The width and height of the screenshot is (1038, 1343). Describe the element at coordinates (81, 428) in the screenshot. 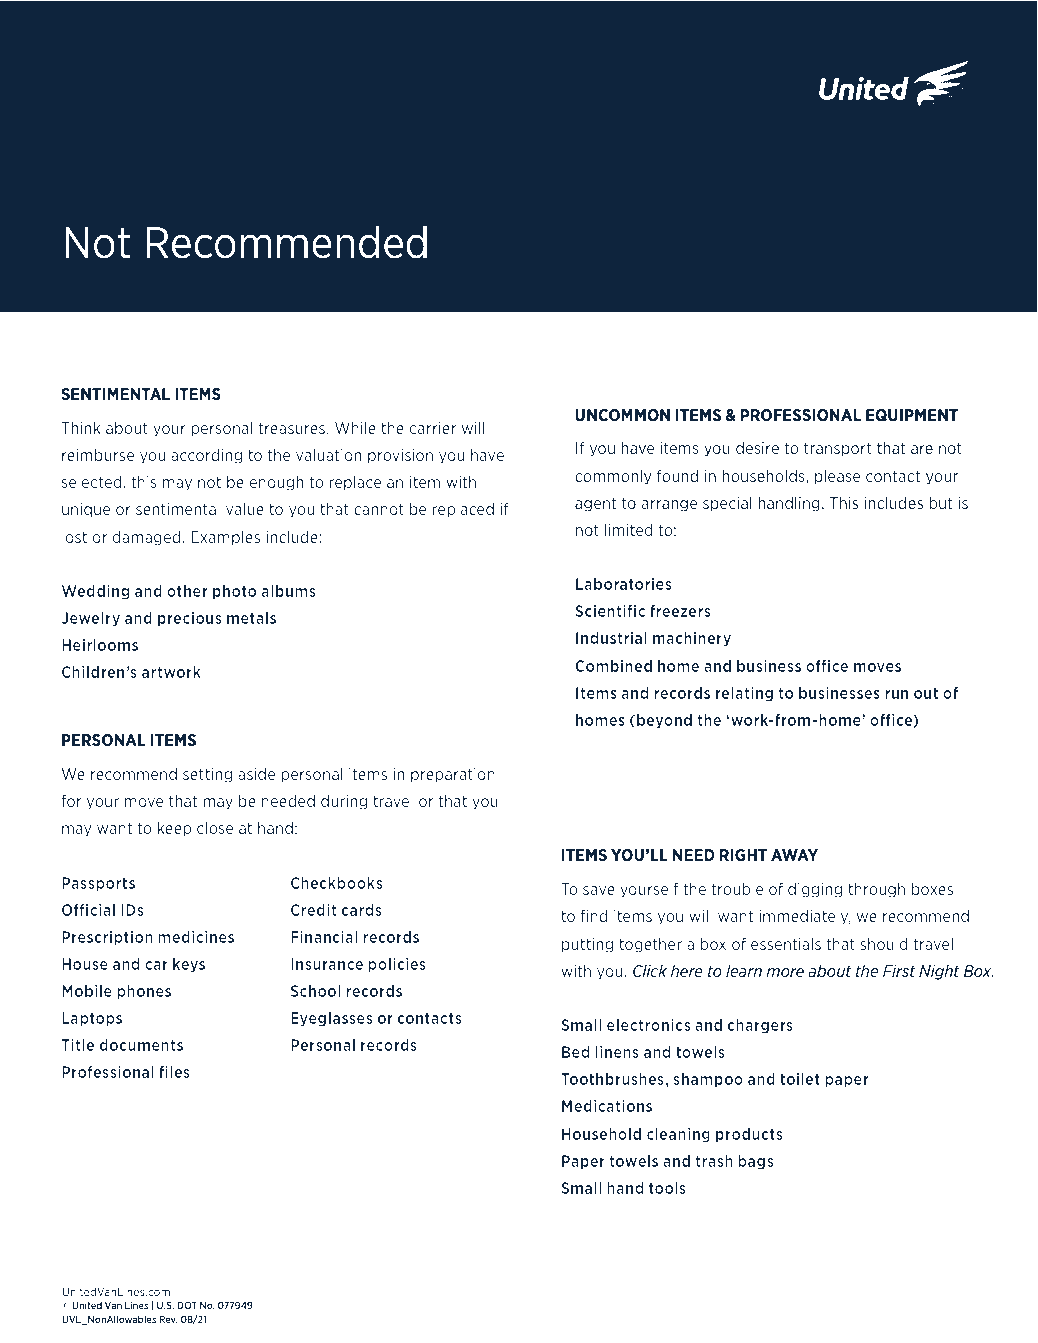

I see `Think` at that location.
